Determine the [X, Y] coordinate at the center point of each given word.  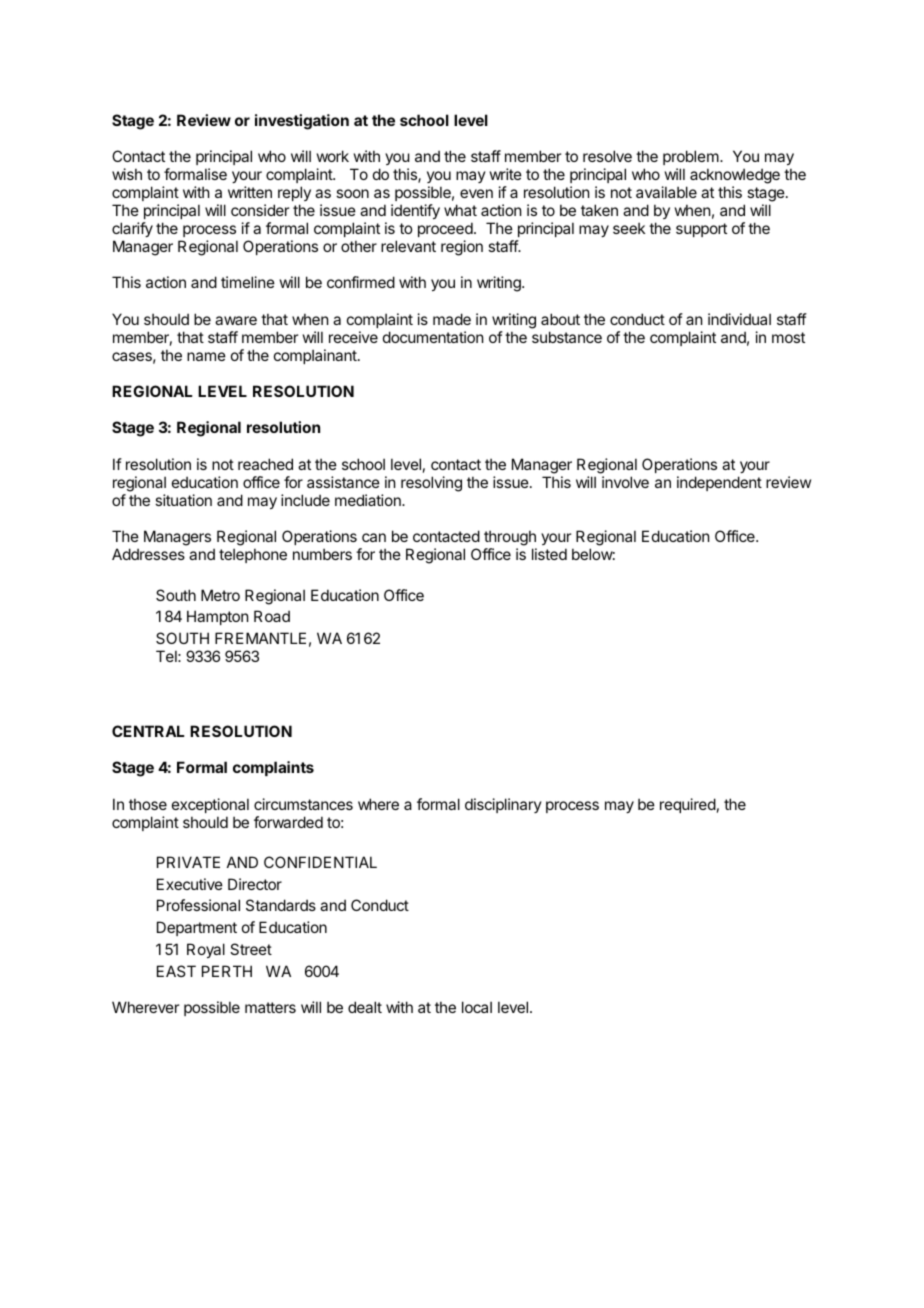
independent [719, 483]
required [688, 805]
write [506, 174]
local [477, 1007]
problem [692, 159]
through [510, 539]
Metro [220, 595]
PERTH [227, 971]
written [250, 192]
